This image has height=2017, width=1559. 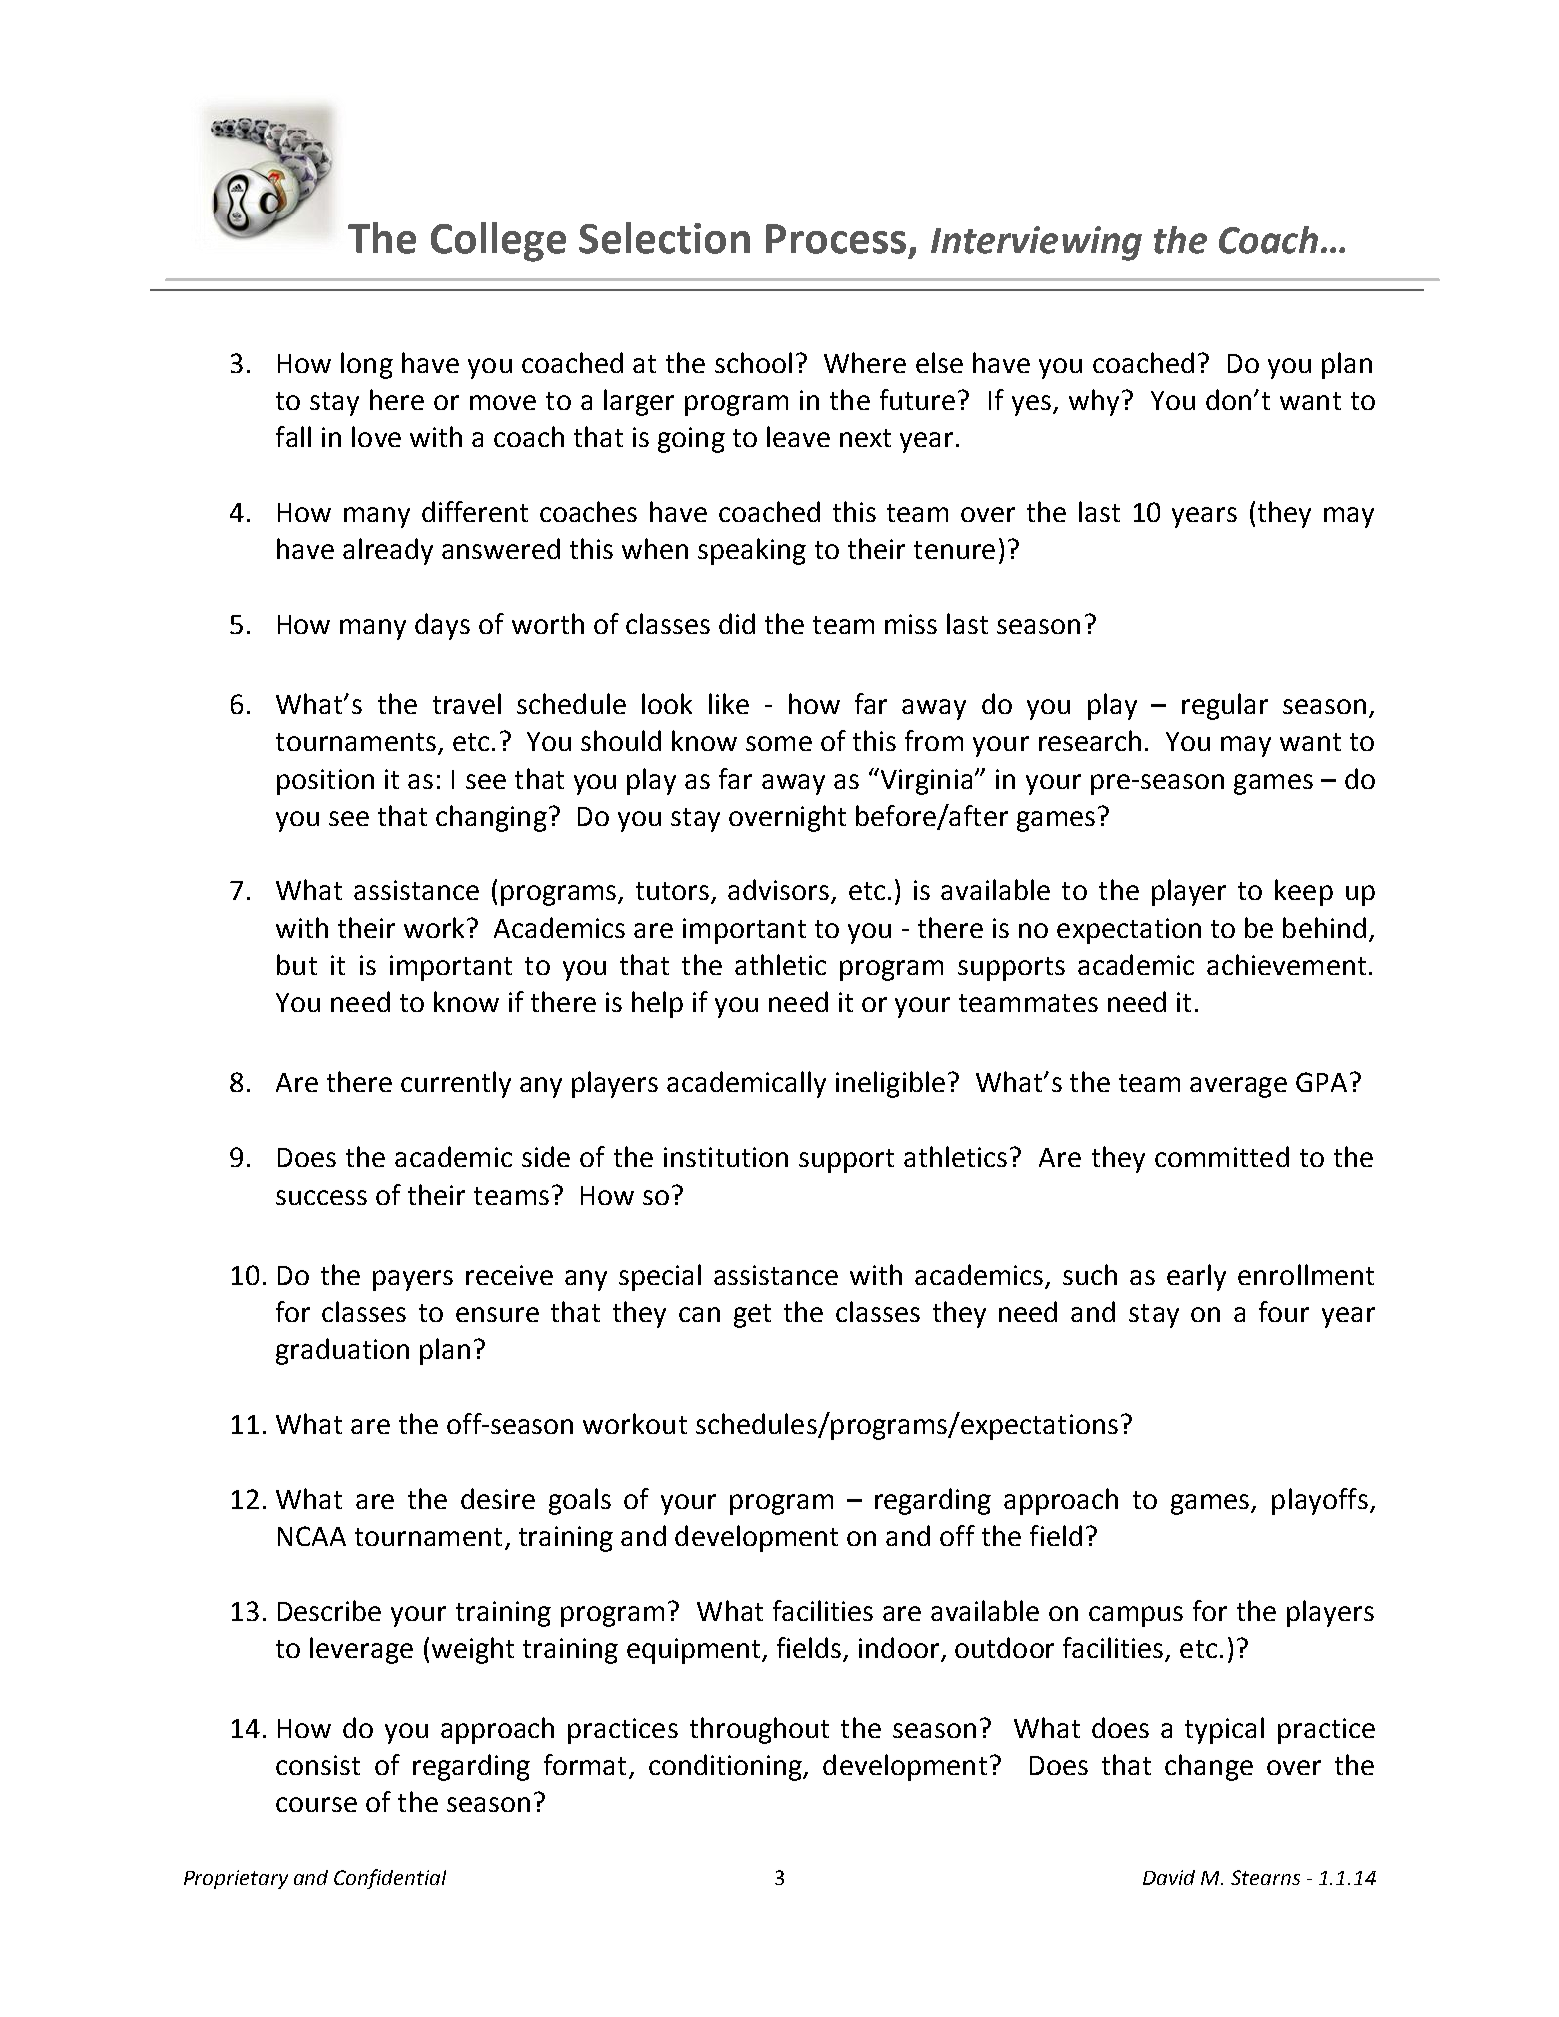 What do you see at coordinates (312, 1536) in the image?
I see `NCAA` at bounding box center [312, 1536].
